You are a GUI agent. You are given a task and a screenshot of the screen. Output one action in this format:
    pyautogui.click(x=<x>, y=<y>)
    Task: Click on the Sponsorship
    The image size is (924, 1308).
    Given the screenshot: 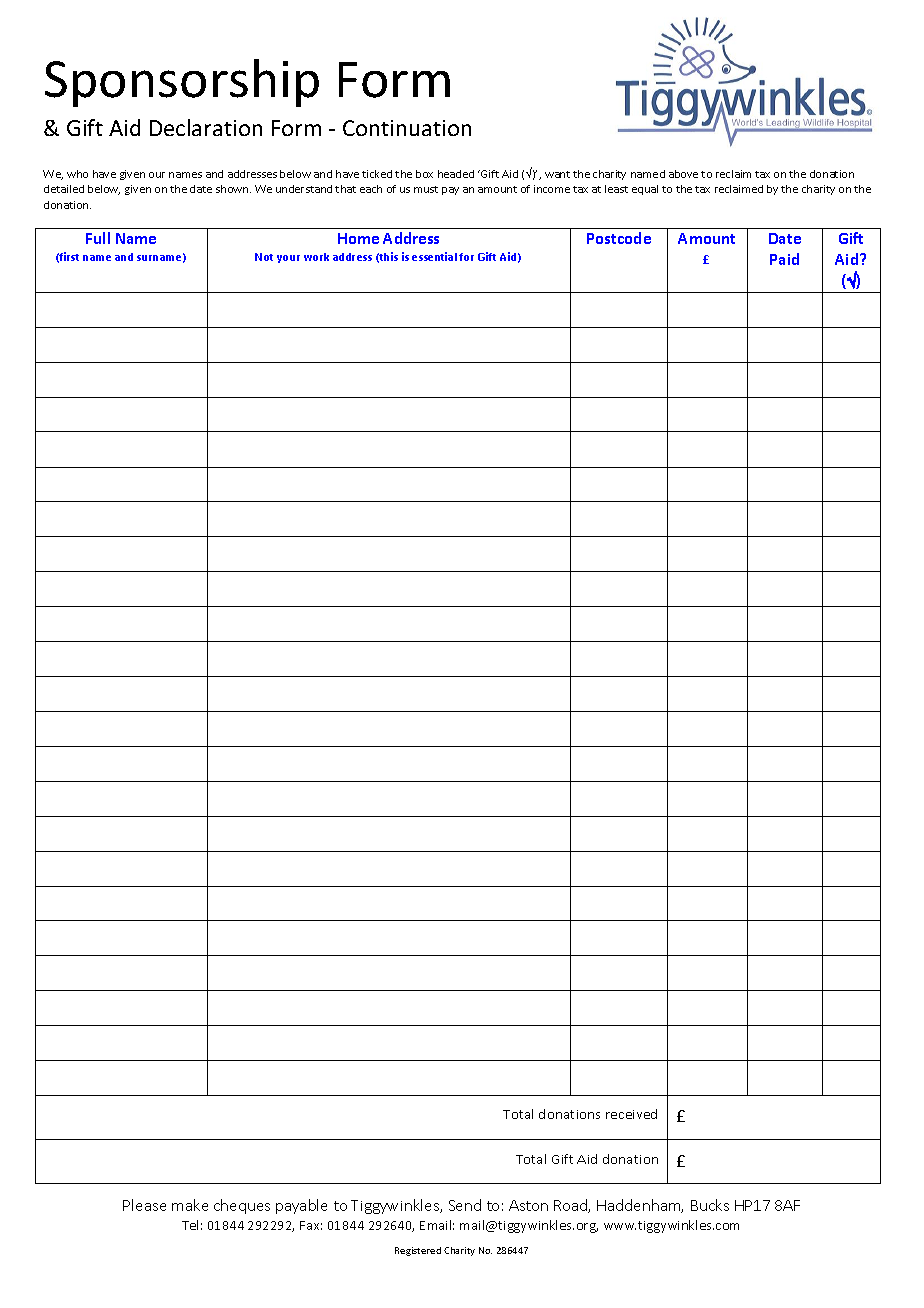 What is the action you would take?
    pyautogui.click(x=182, y=83)
